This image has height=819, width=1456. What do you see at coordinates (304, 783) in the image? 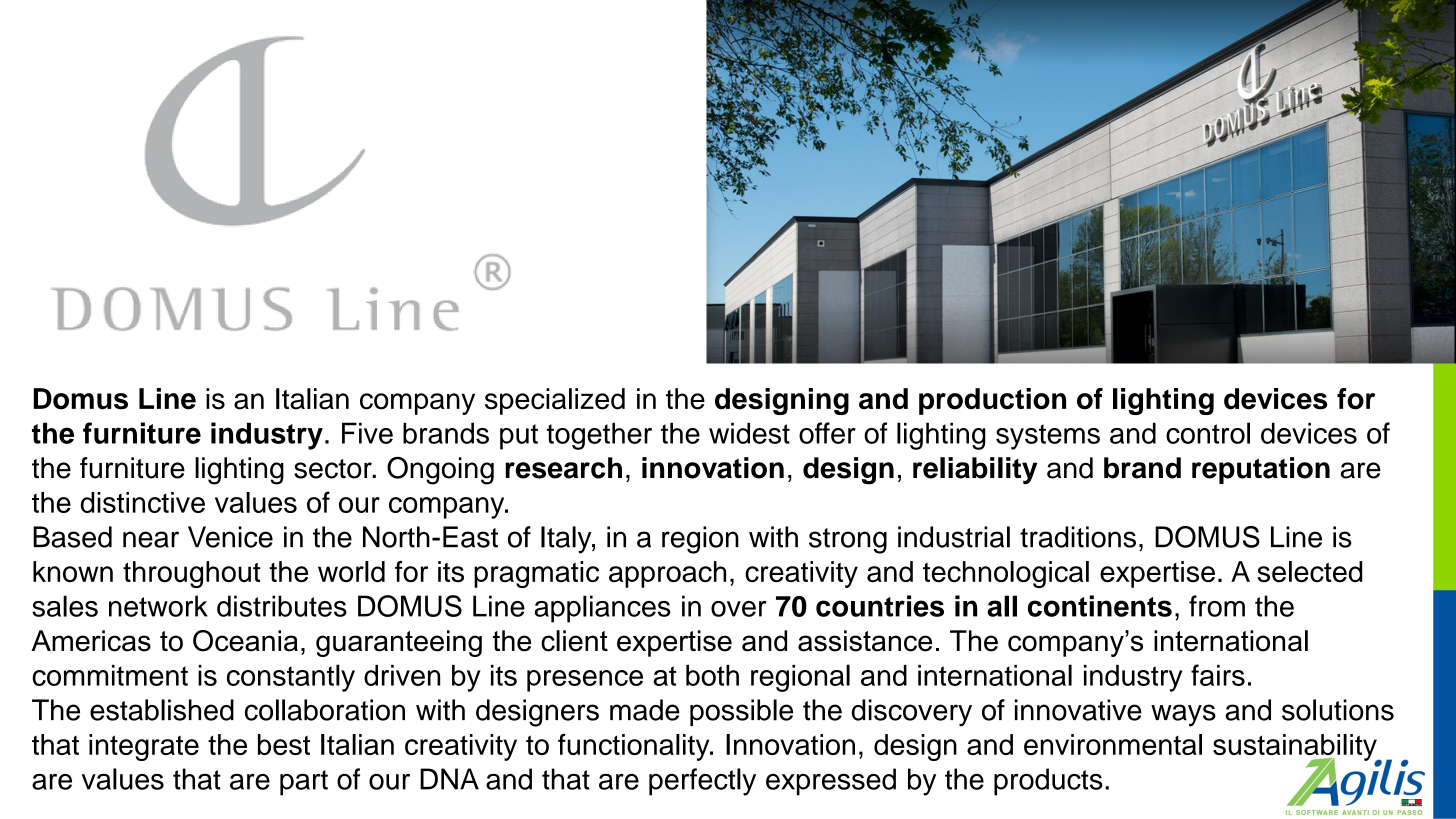
I see `part` at bounding box center [304, 783].
